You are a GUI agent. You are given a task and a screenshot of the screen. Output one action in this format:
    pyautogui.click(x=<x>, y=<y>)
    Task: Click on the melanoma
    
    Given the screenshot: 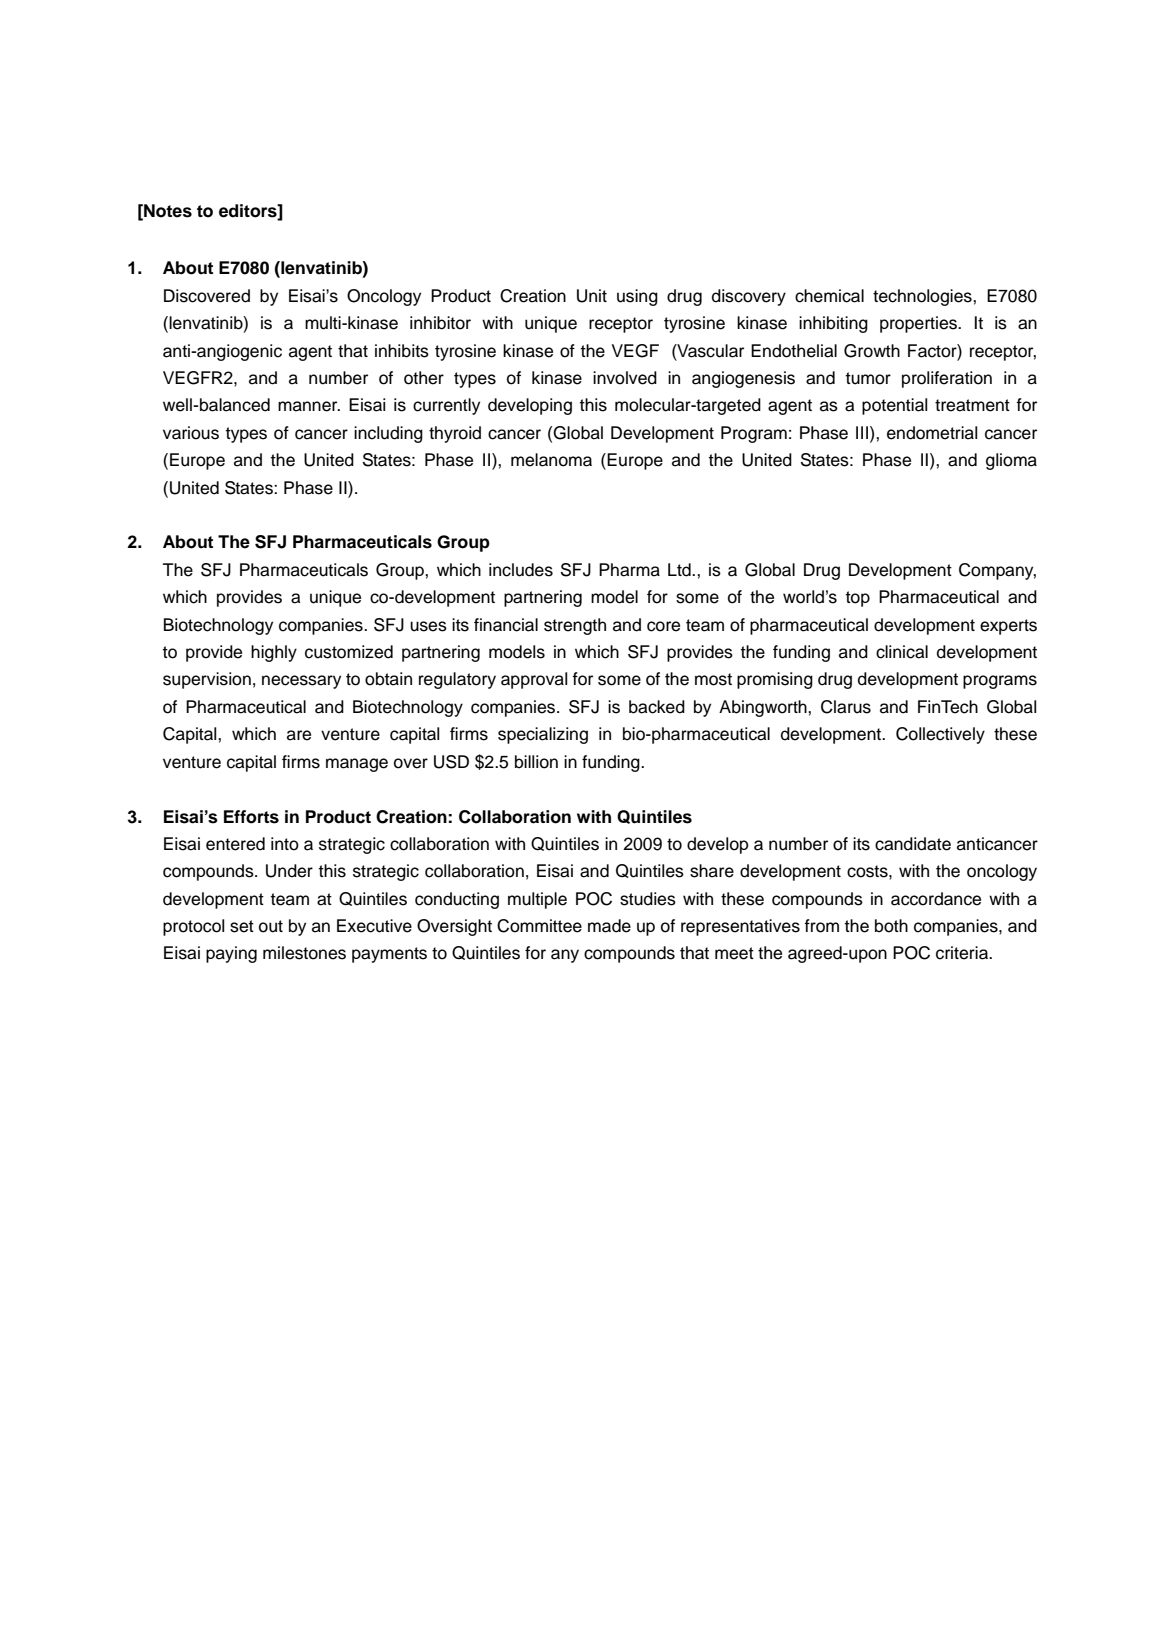 What is the action you would take?
    pyautogui.click(x=551, y=460)
